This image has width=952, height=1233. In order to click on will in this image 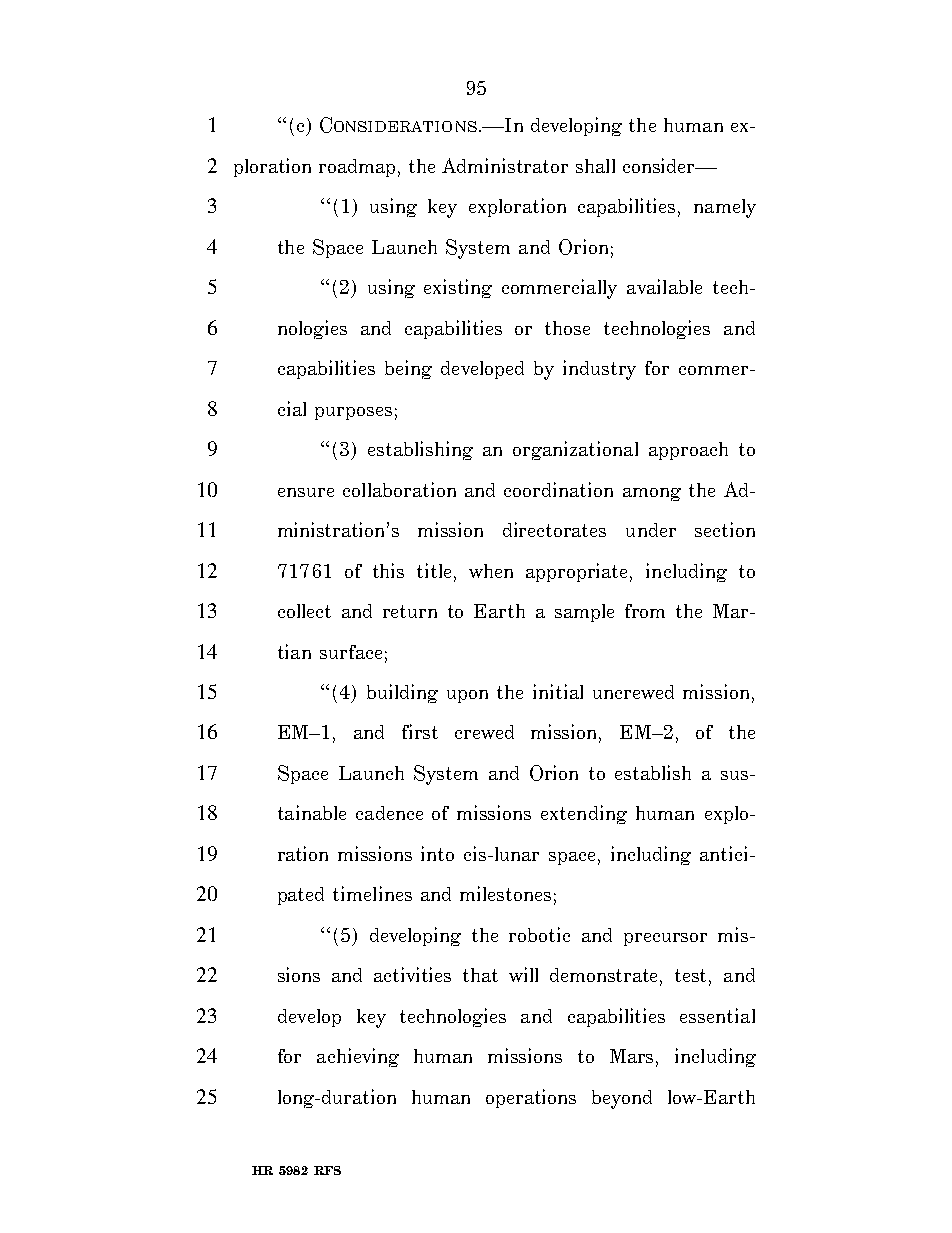, I will do `click(523, 974)`.
